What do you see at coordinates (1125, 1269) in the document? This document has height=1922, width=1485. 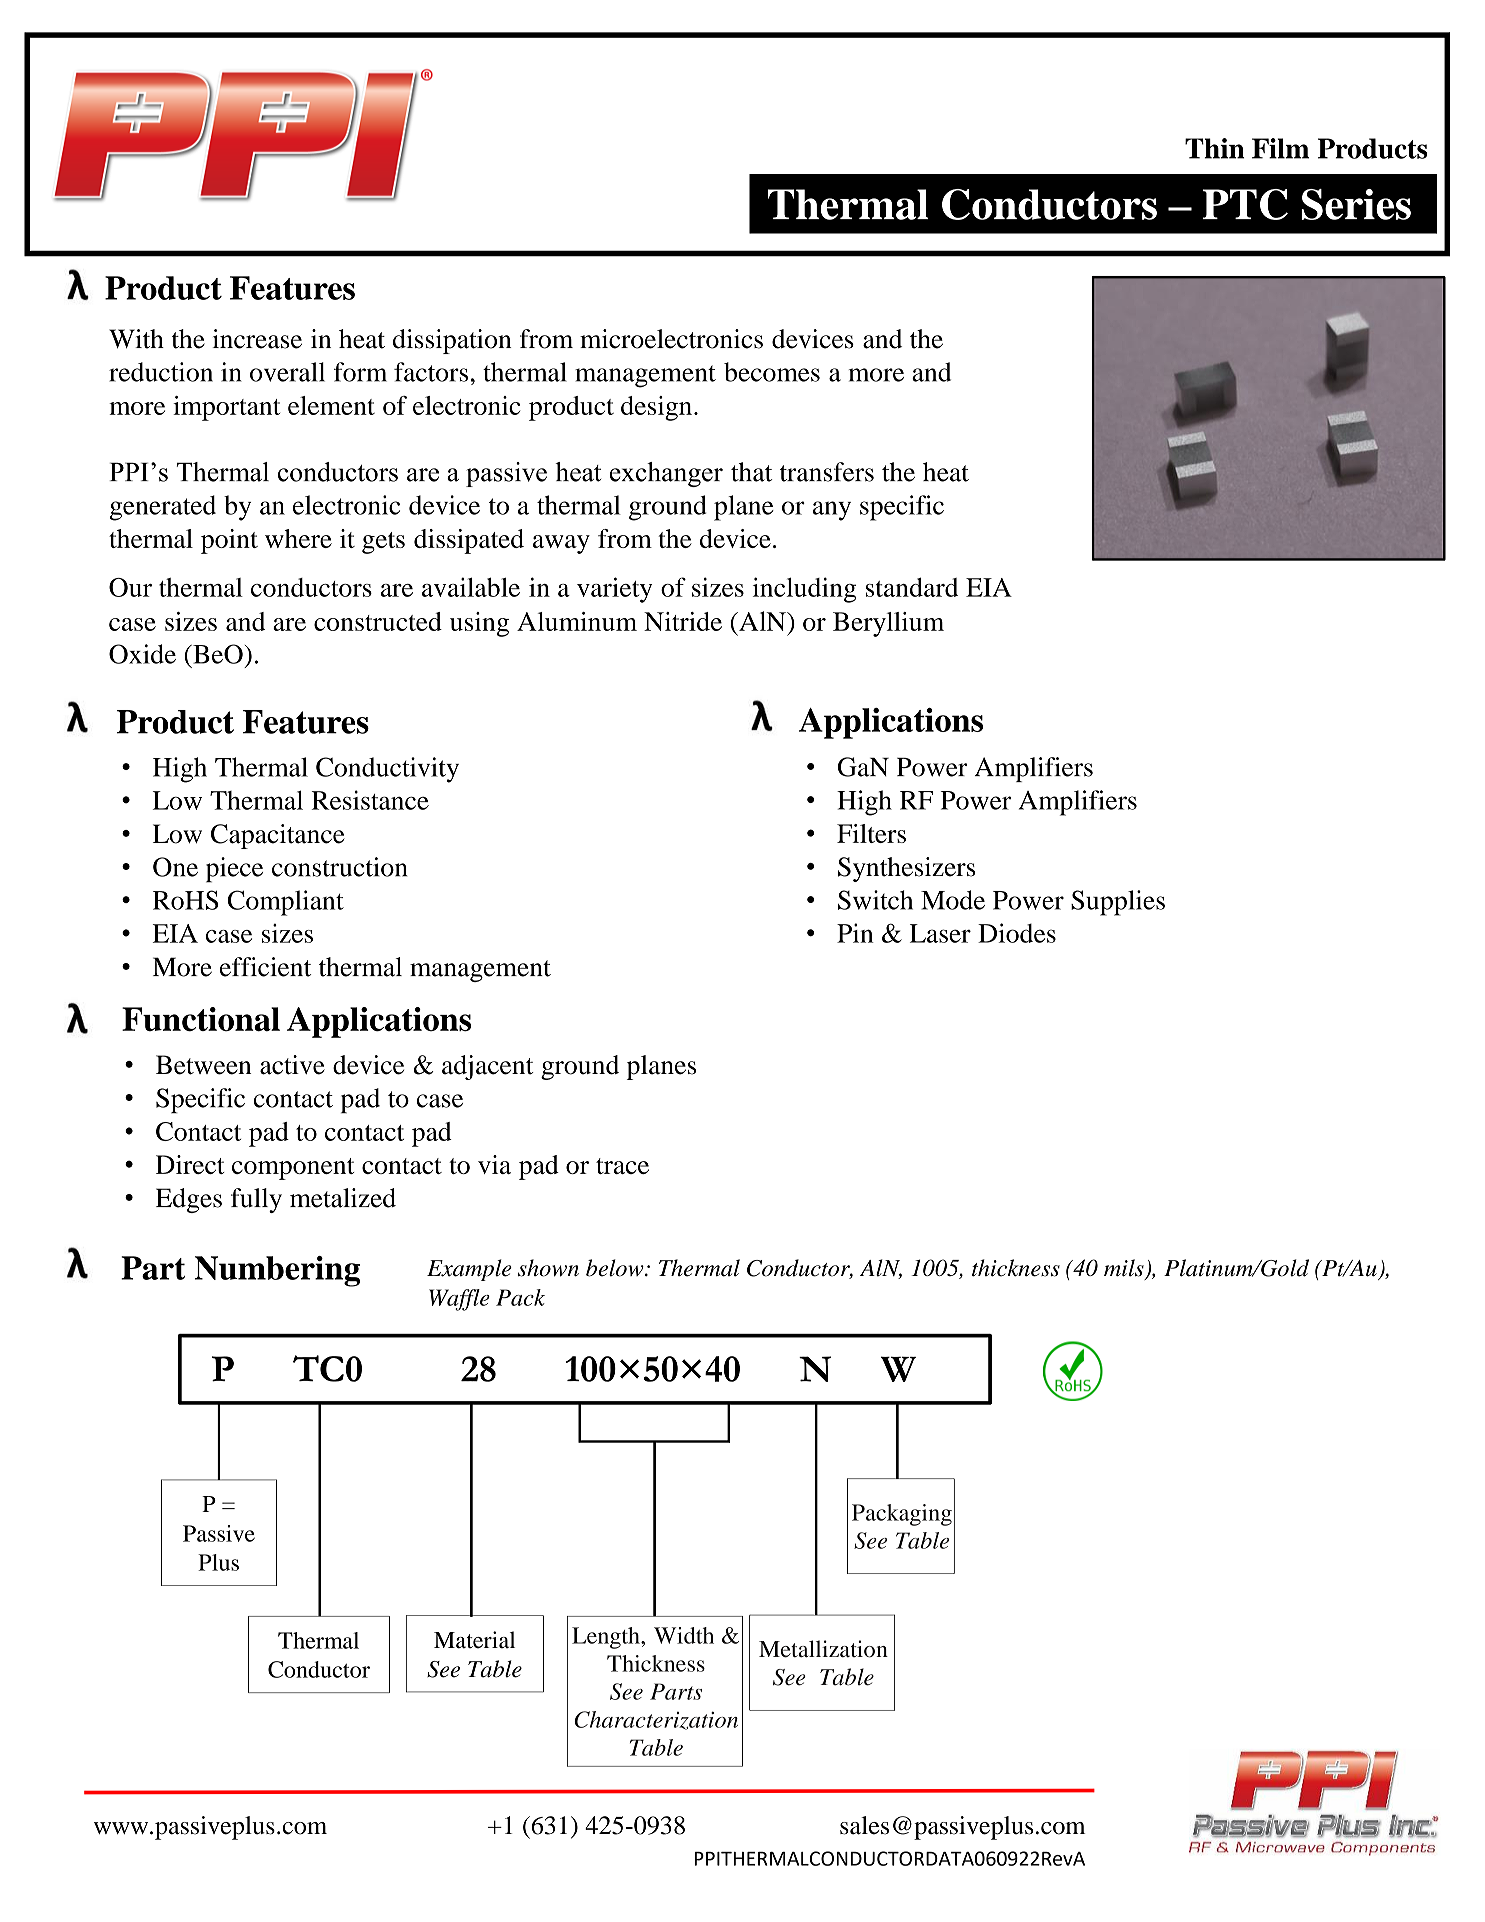 I see `mils` at bounding box center [1125, 1269].
